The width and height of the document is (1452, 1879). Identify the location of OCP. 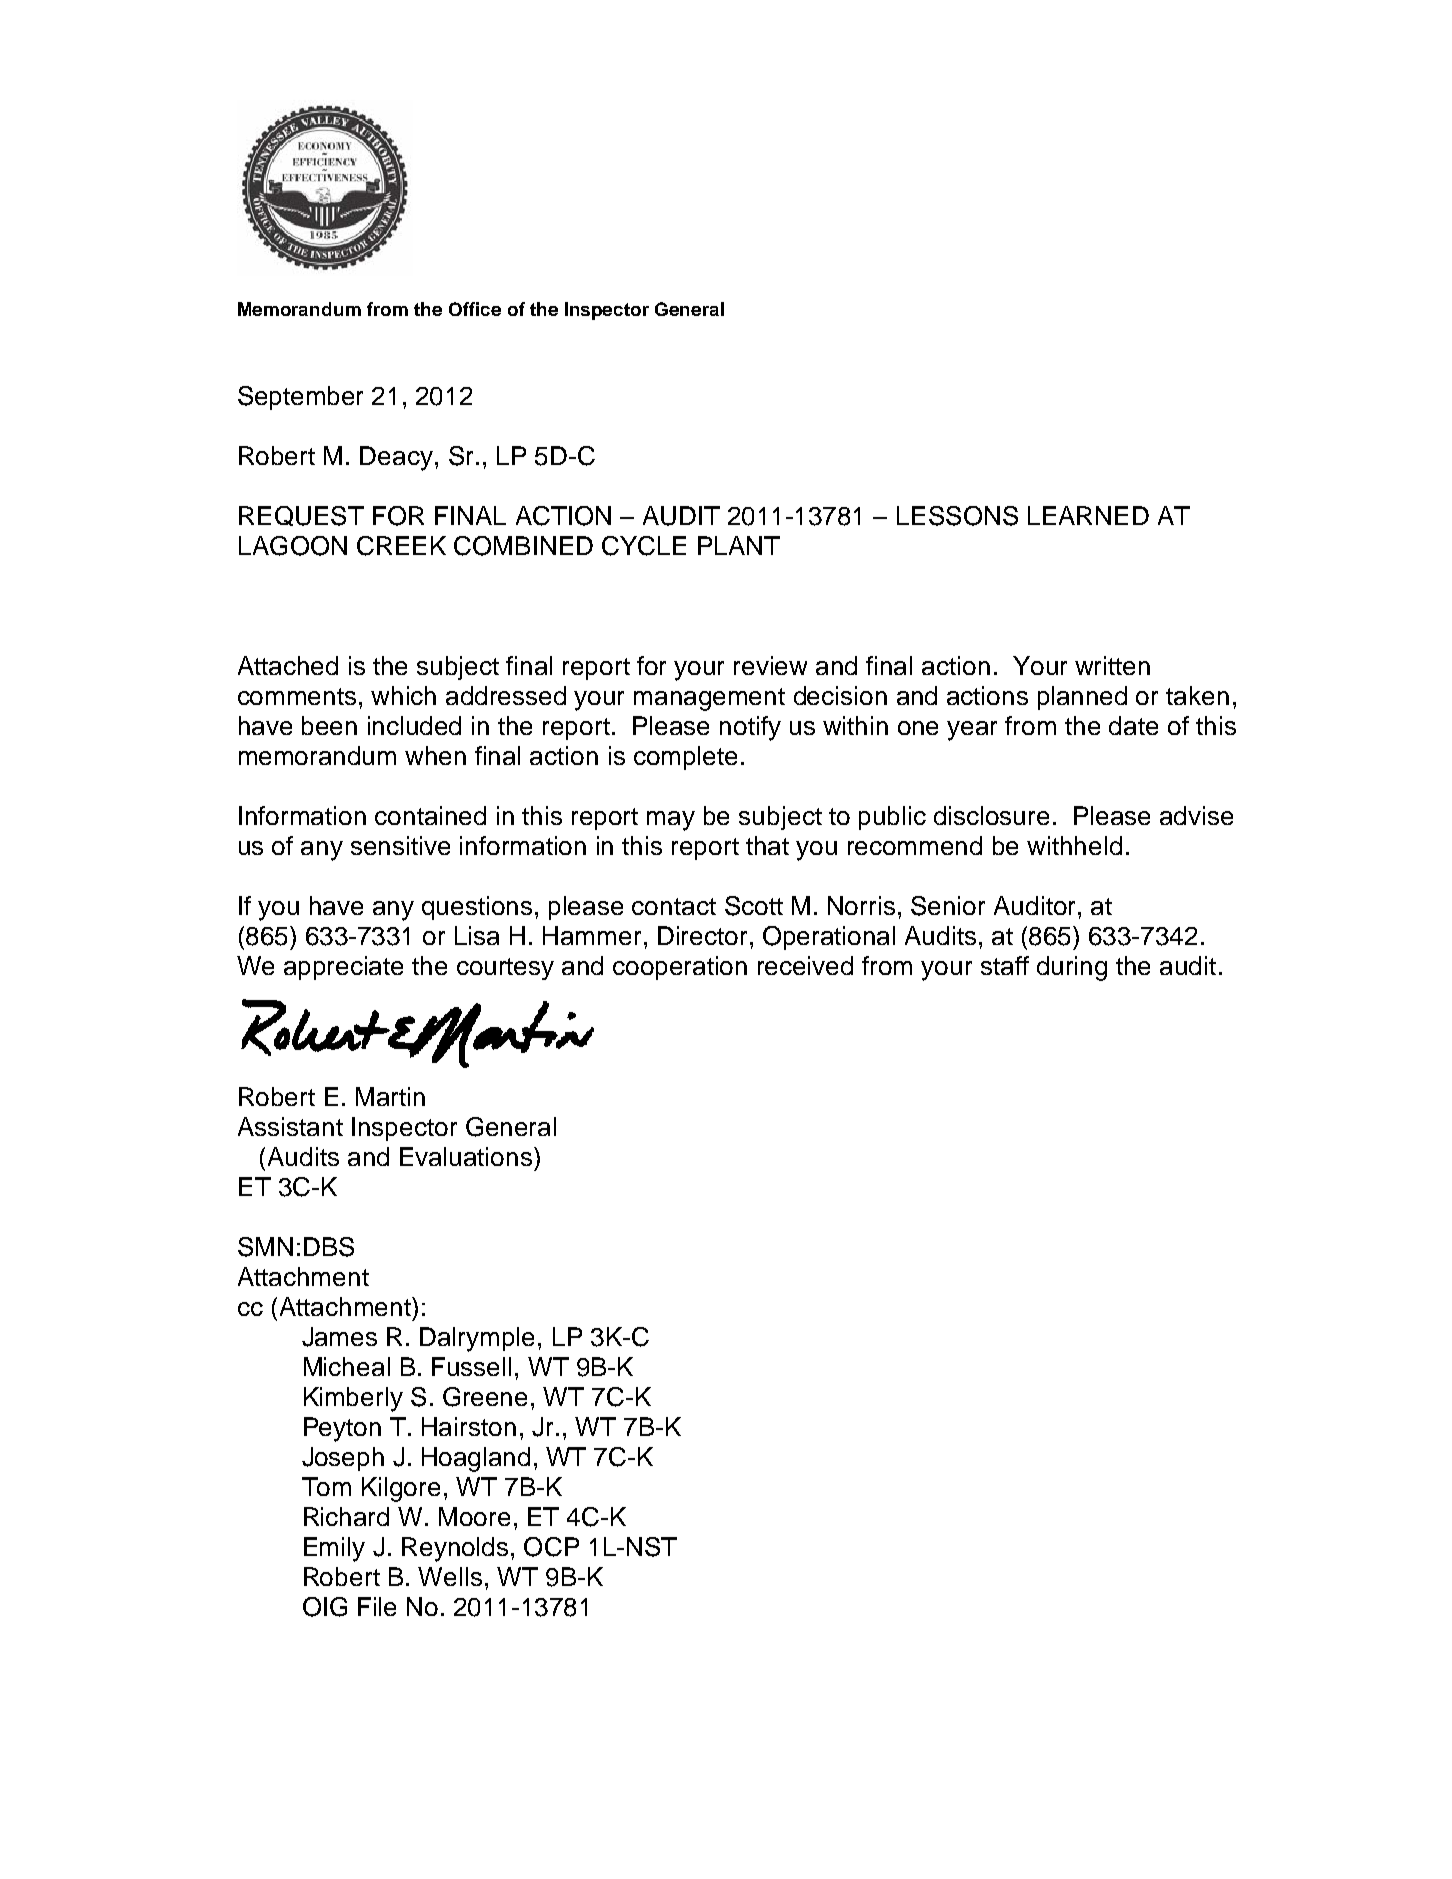
(551, 1547).
